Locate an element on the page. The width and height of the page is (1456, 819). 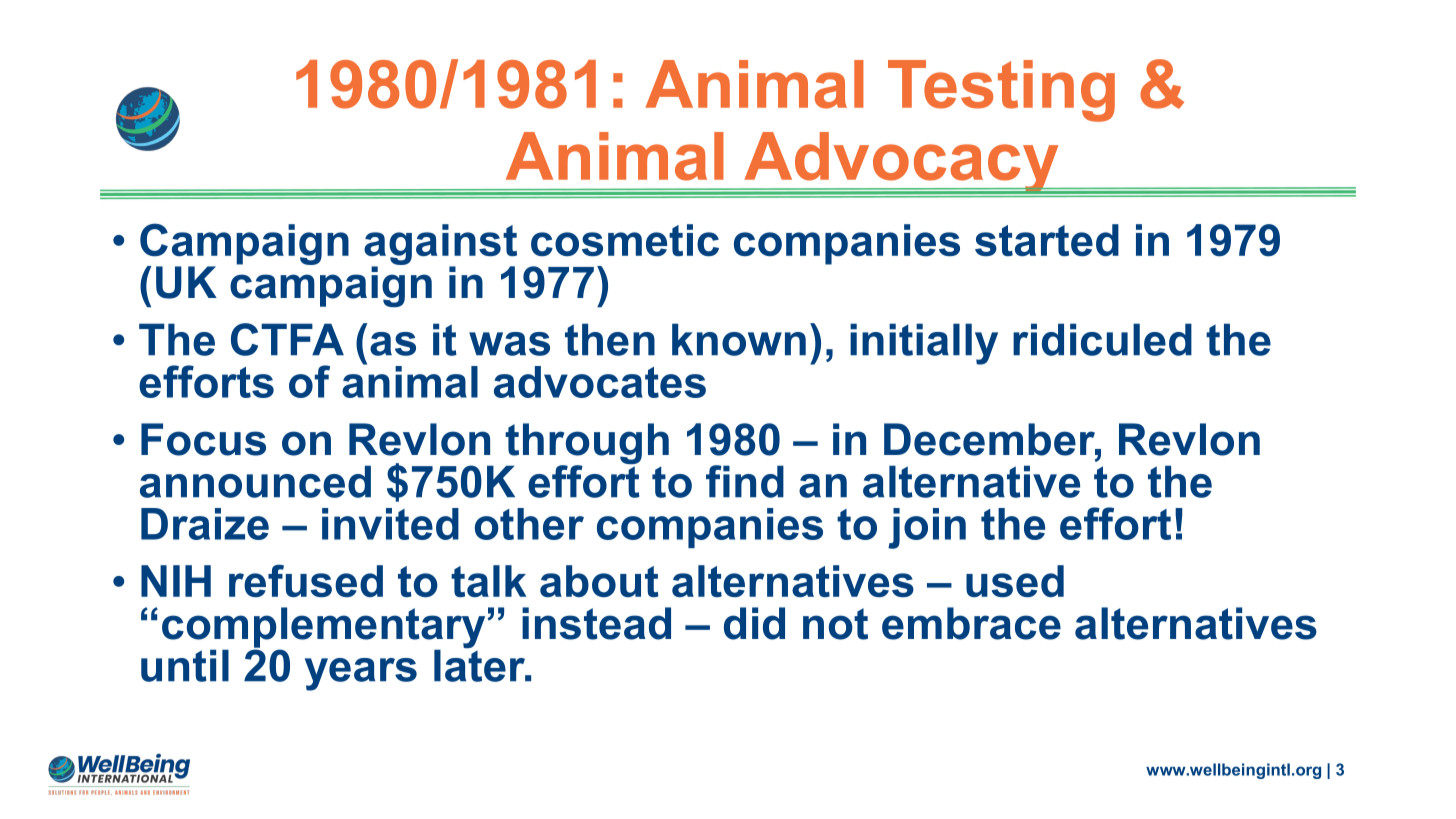
Testing is located at coordinates (1001, 91).
